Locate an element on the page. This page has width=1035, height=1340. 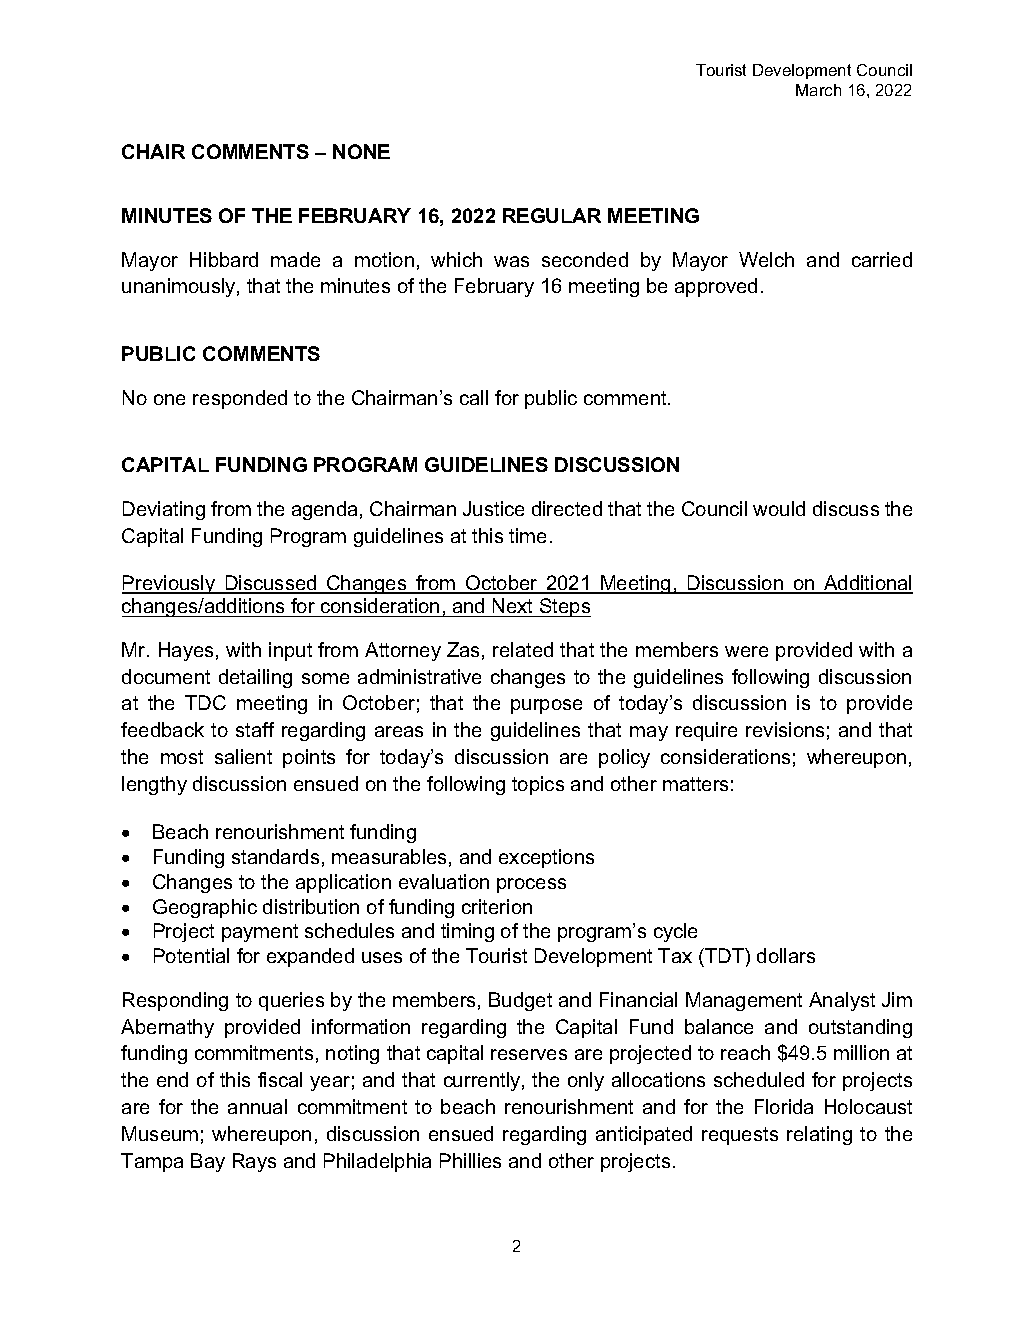
REGULAR is located at coordinates (552, 215).
